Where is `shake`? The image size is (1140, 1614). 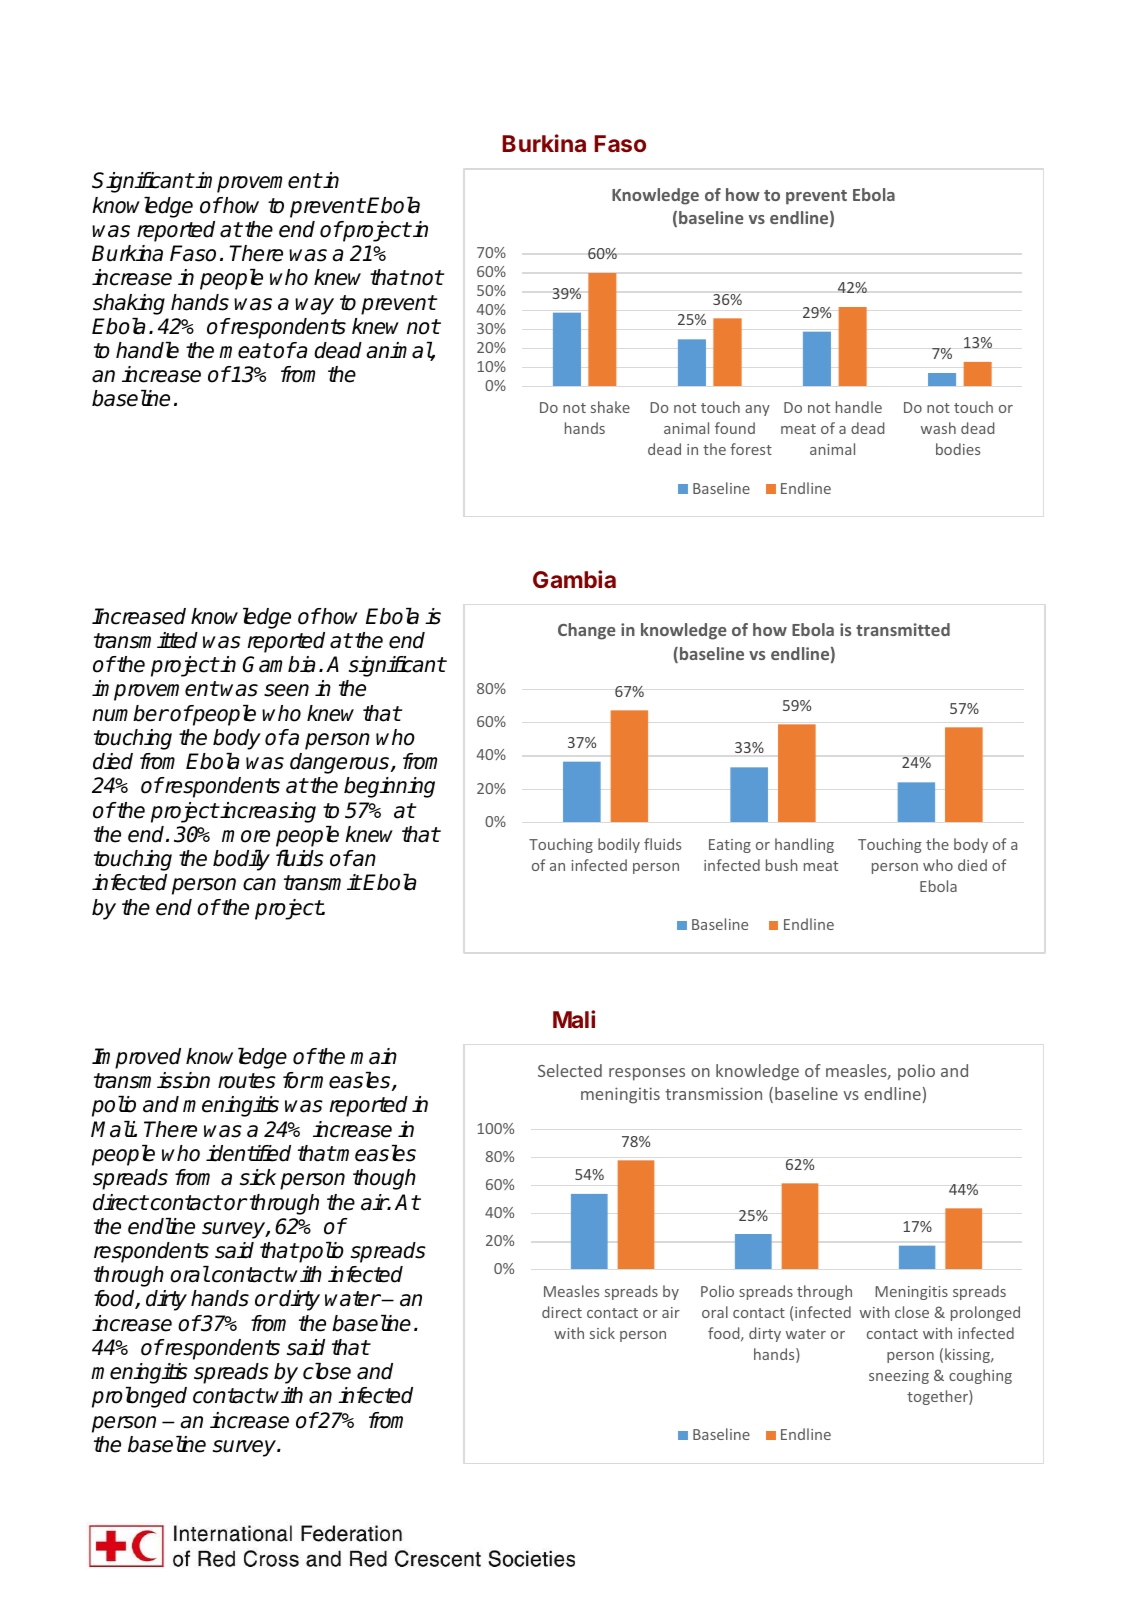 shake is located at coordinates (610, 407).
